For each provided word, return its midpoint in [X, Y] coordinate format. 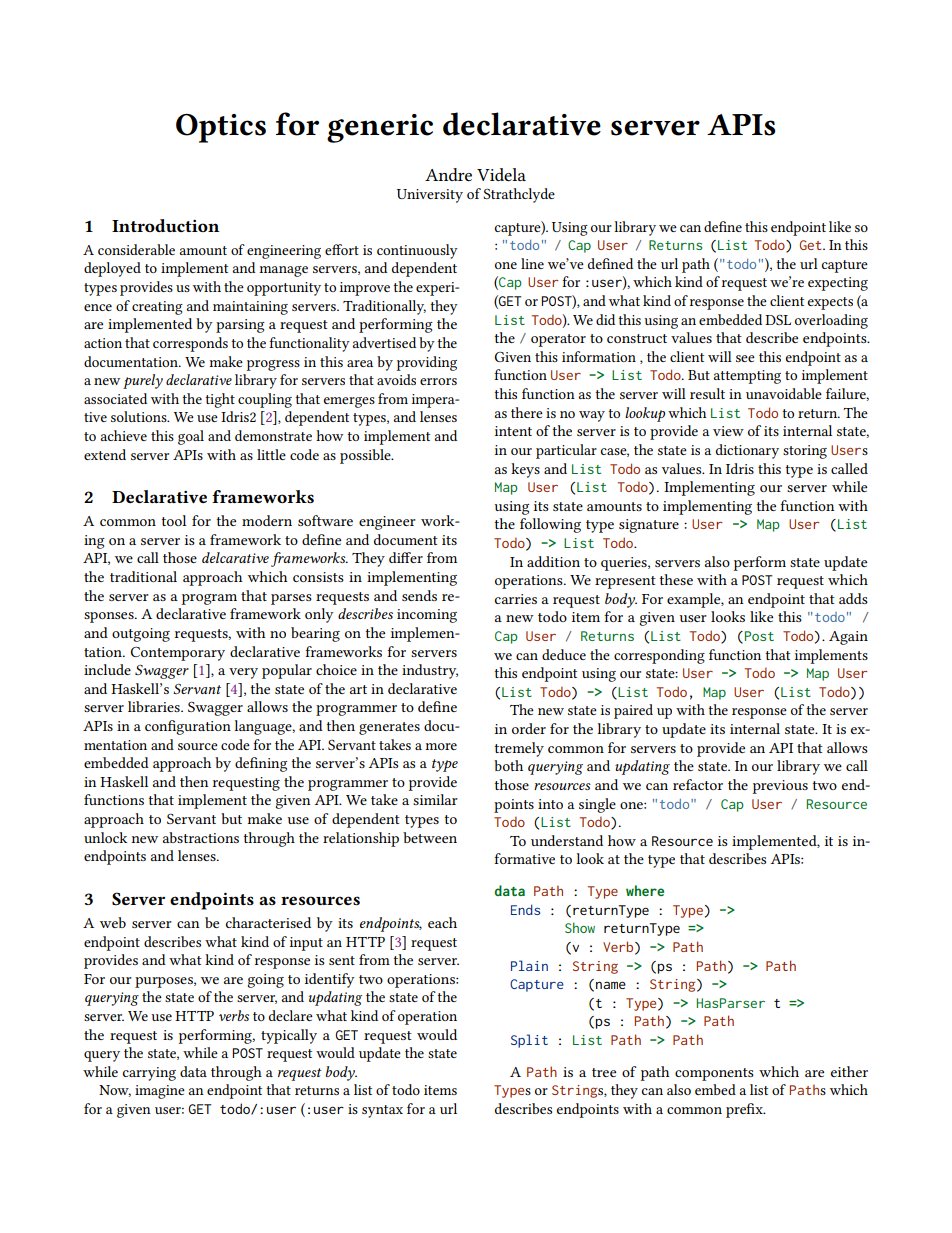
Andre [448, 174]
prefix [745, 1110]
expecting [838, 284]
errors [438, 381]
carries [516, 599]
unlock [105, 837]
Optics [221, 128]
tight [220, 400]
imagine [160, 1092]
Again [848, 638]
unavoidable [784, 393]
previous [780, 787]
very [243, 673]
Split [529, 1041]
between [430, 837]
